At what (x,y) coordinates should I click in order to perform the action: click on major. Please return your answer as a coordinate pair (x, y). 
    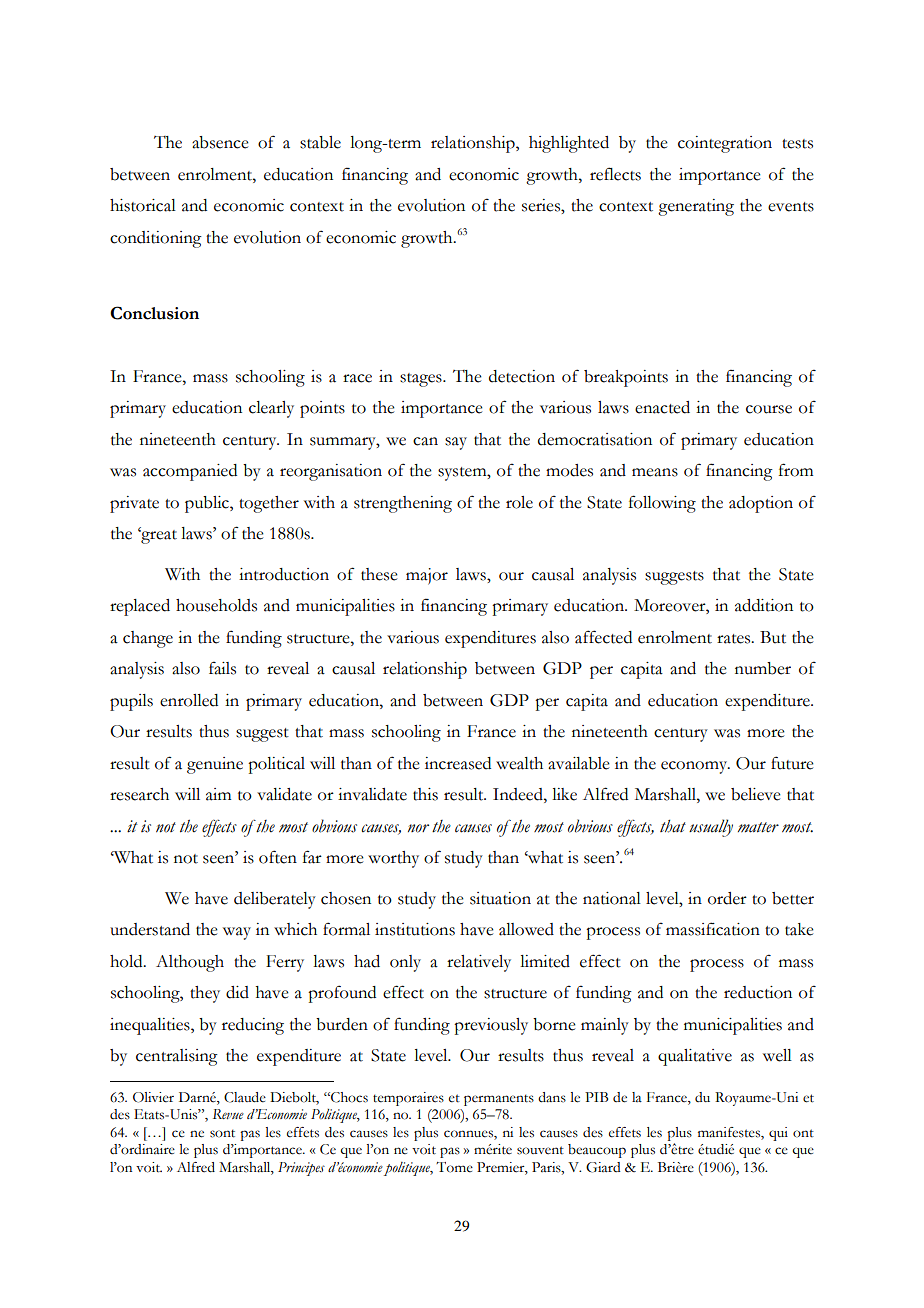
    Looking at the image, I should click on (427, 576).
